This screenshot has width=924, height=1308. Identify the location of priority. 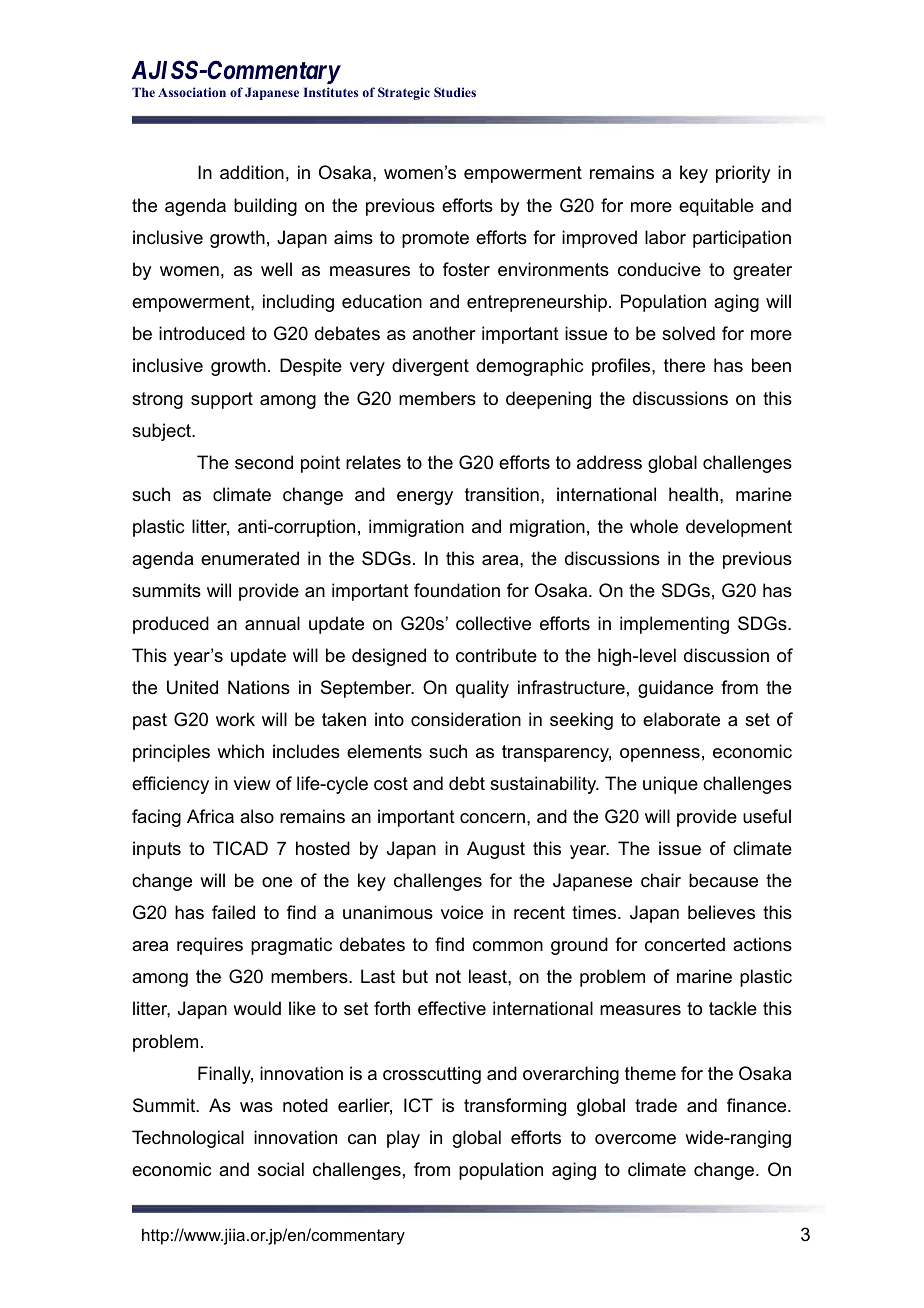
(743, 174).
